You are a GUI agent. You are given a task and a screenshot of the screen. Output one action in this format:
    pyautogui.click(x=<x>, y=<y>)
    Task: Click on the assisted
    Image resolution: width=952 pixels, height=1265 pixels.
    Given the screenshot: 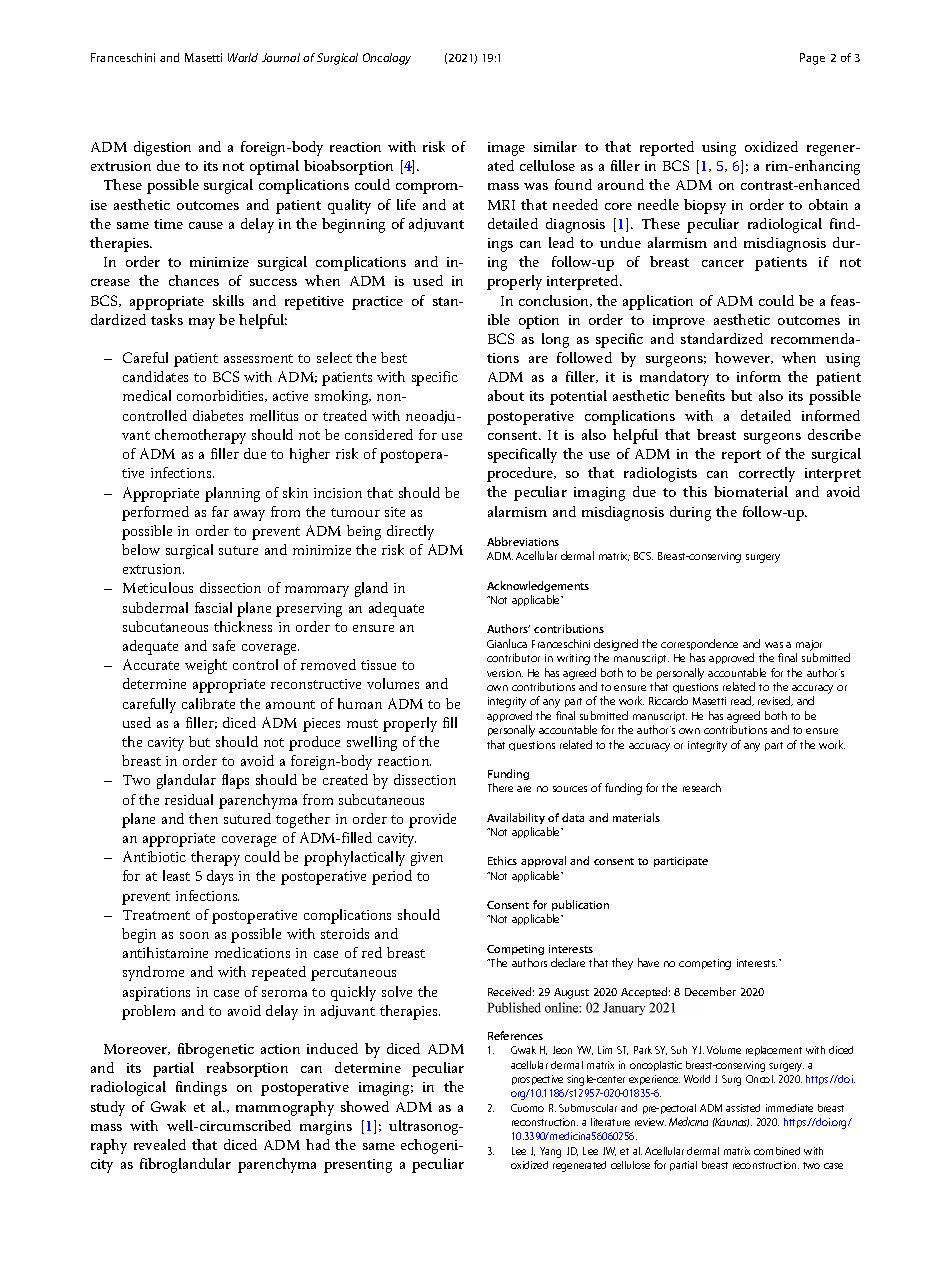 What is the action you would take?
    pyautogui.click(x=743, y=1108)
